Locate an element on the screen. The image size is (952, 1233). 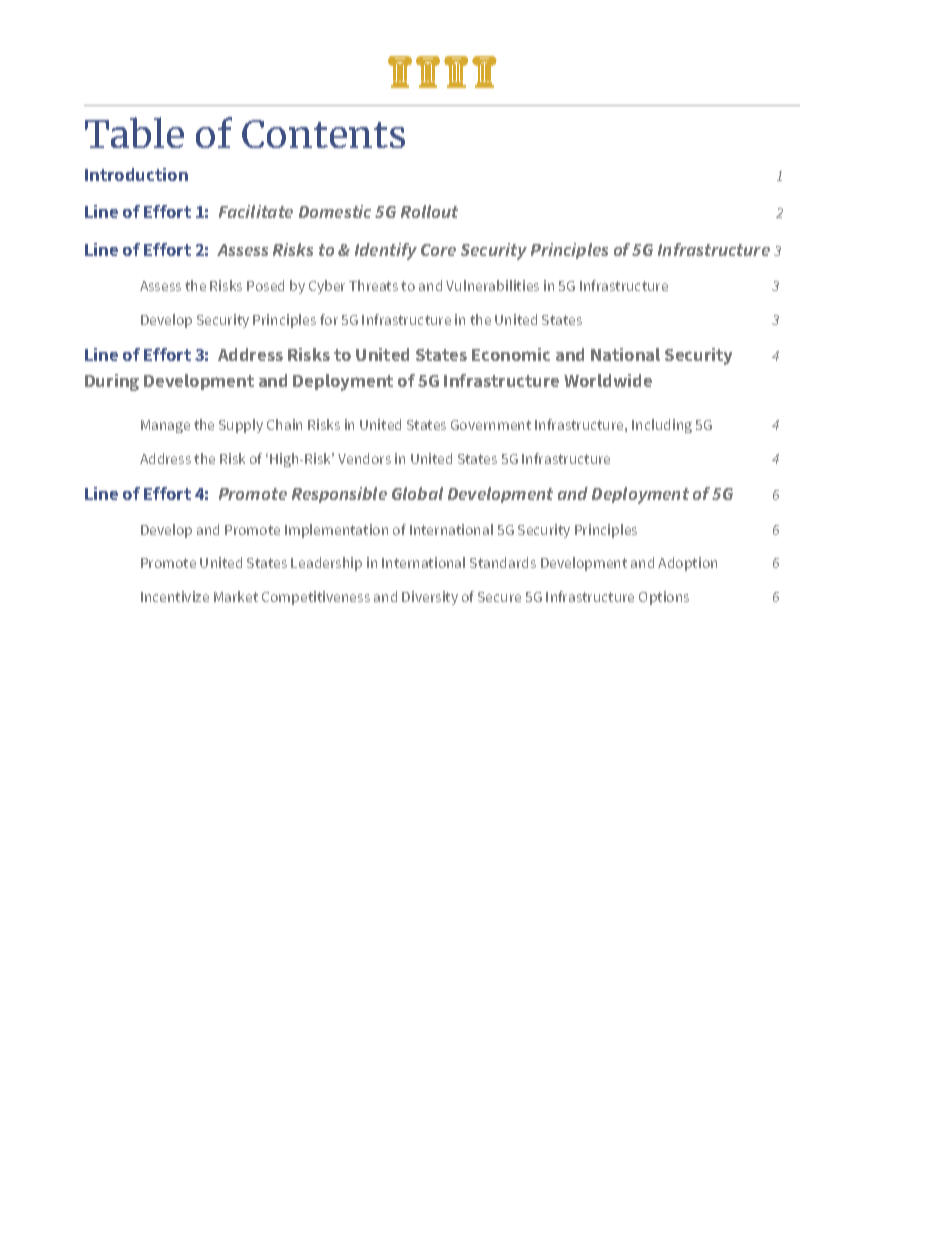
Table is located at coordinates (134, 132).
